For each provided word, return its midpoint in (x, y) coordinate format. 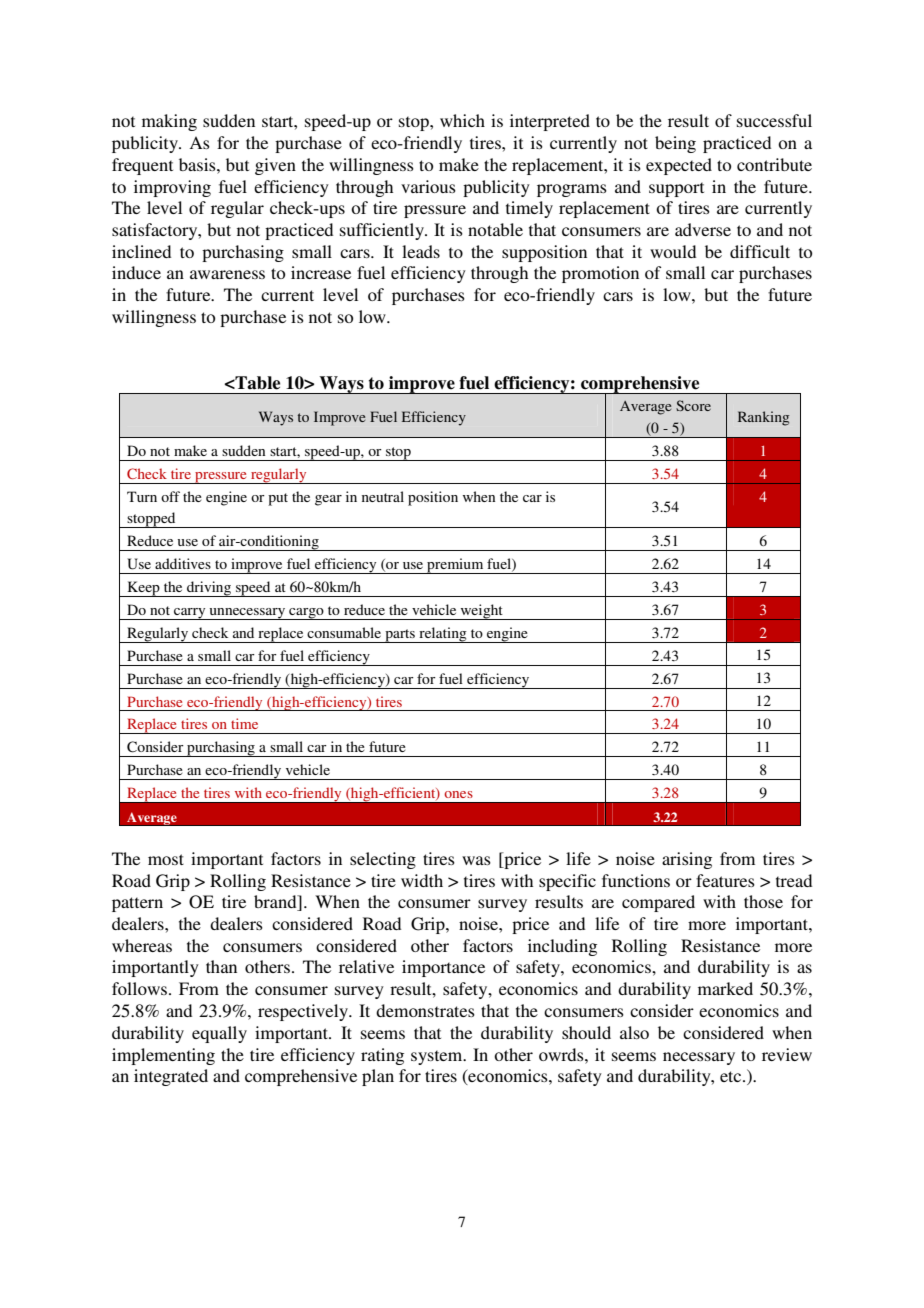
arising (687, 860)
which (462, 120)
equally (219, 1034)
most (166, 859)
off (170, 496)
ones (458, 794)
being (675, 144)
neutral (383, 496)
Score (693, 405)
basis (198, 164)
